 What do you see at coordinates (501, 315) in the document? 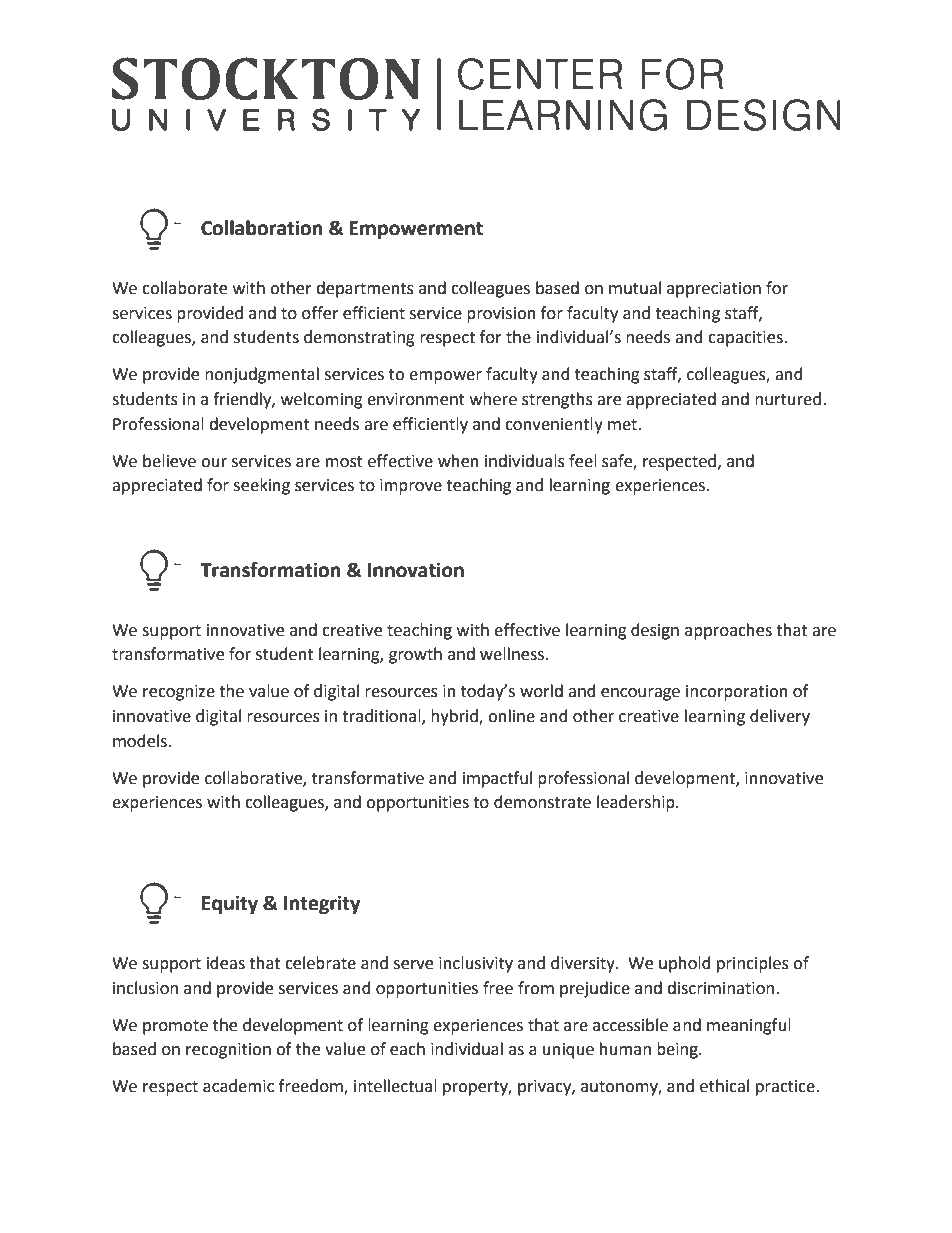
I see `provision` at bounding box center [501, 315].
